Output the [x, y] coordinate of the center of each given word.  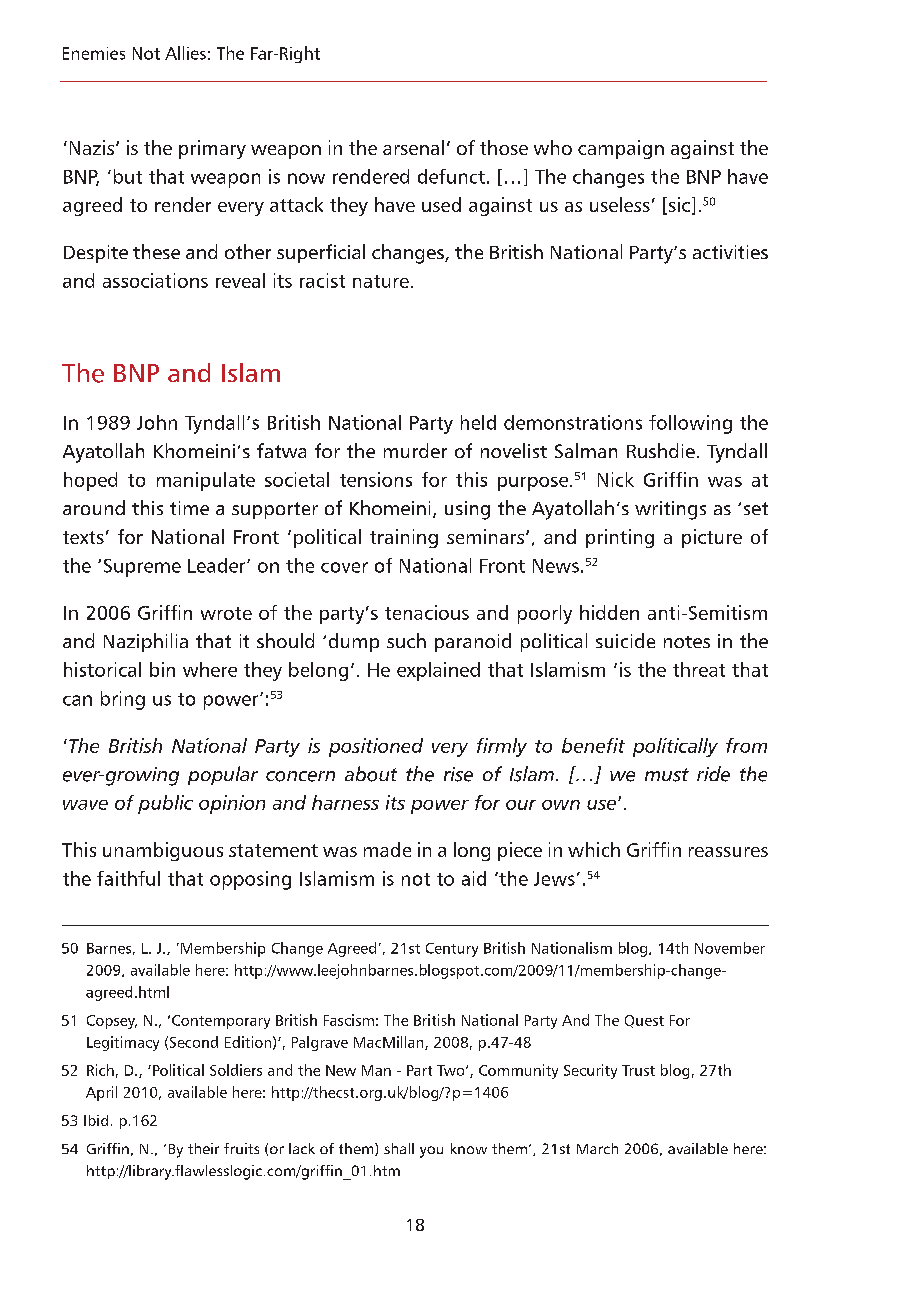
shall [399, 1148]
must [667, 775]
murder [415, 450]
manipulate [206, 481]
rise [458, 774]
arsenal [413, 147]
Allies [185, 53]
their [203, 1148]
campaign [621, 149]
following [690, 424]
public [165, 804]
